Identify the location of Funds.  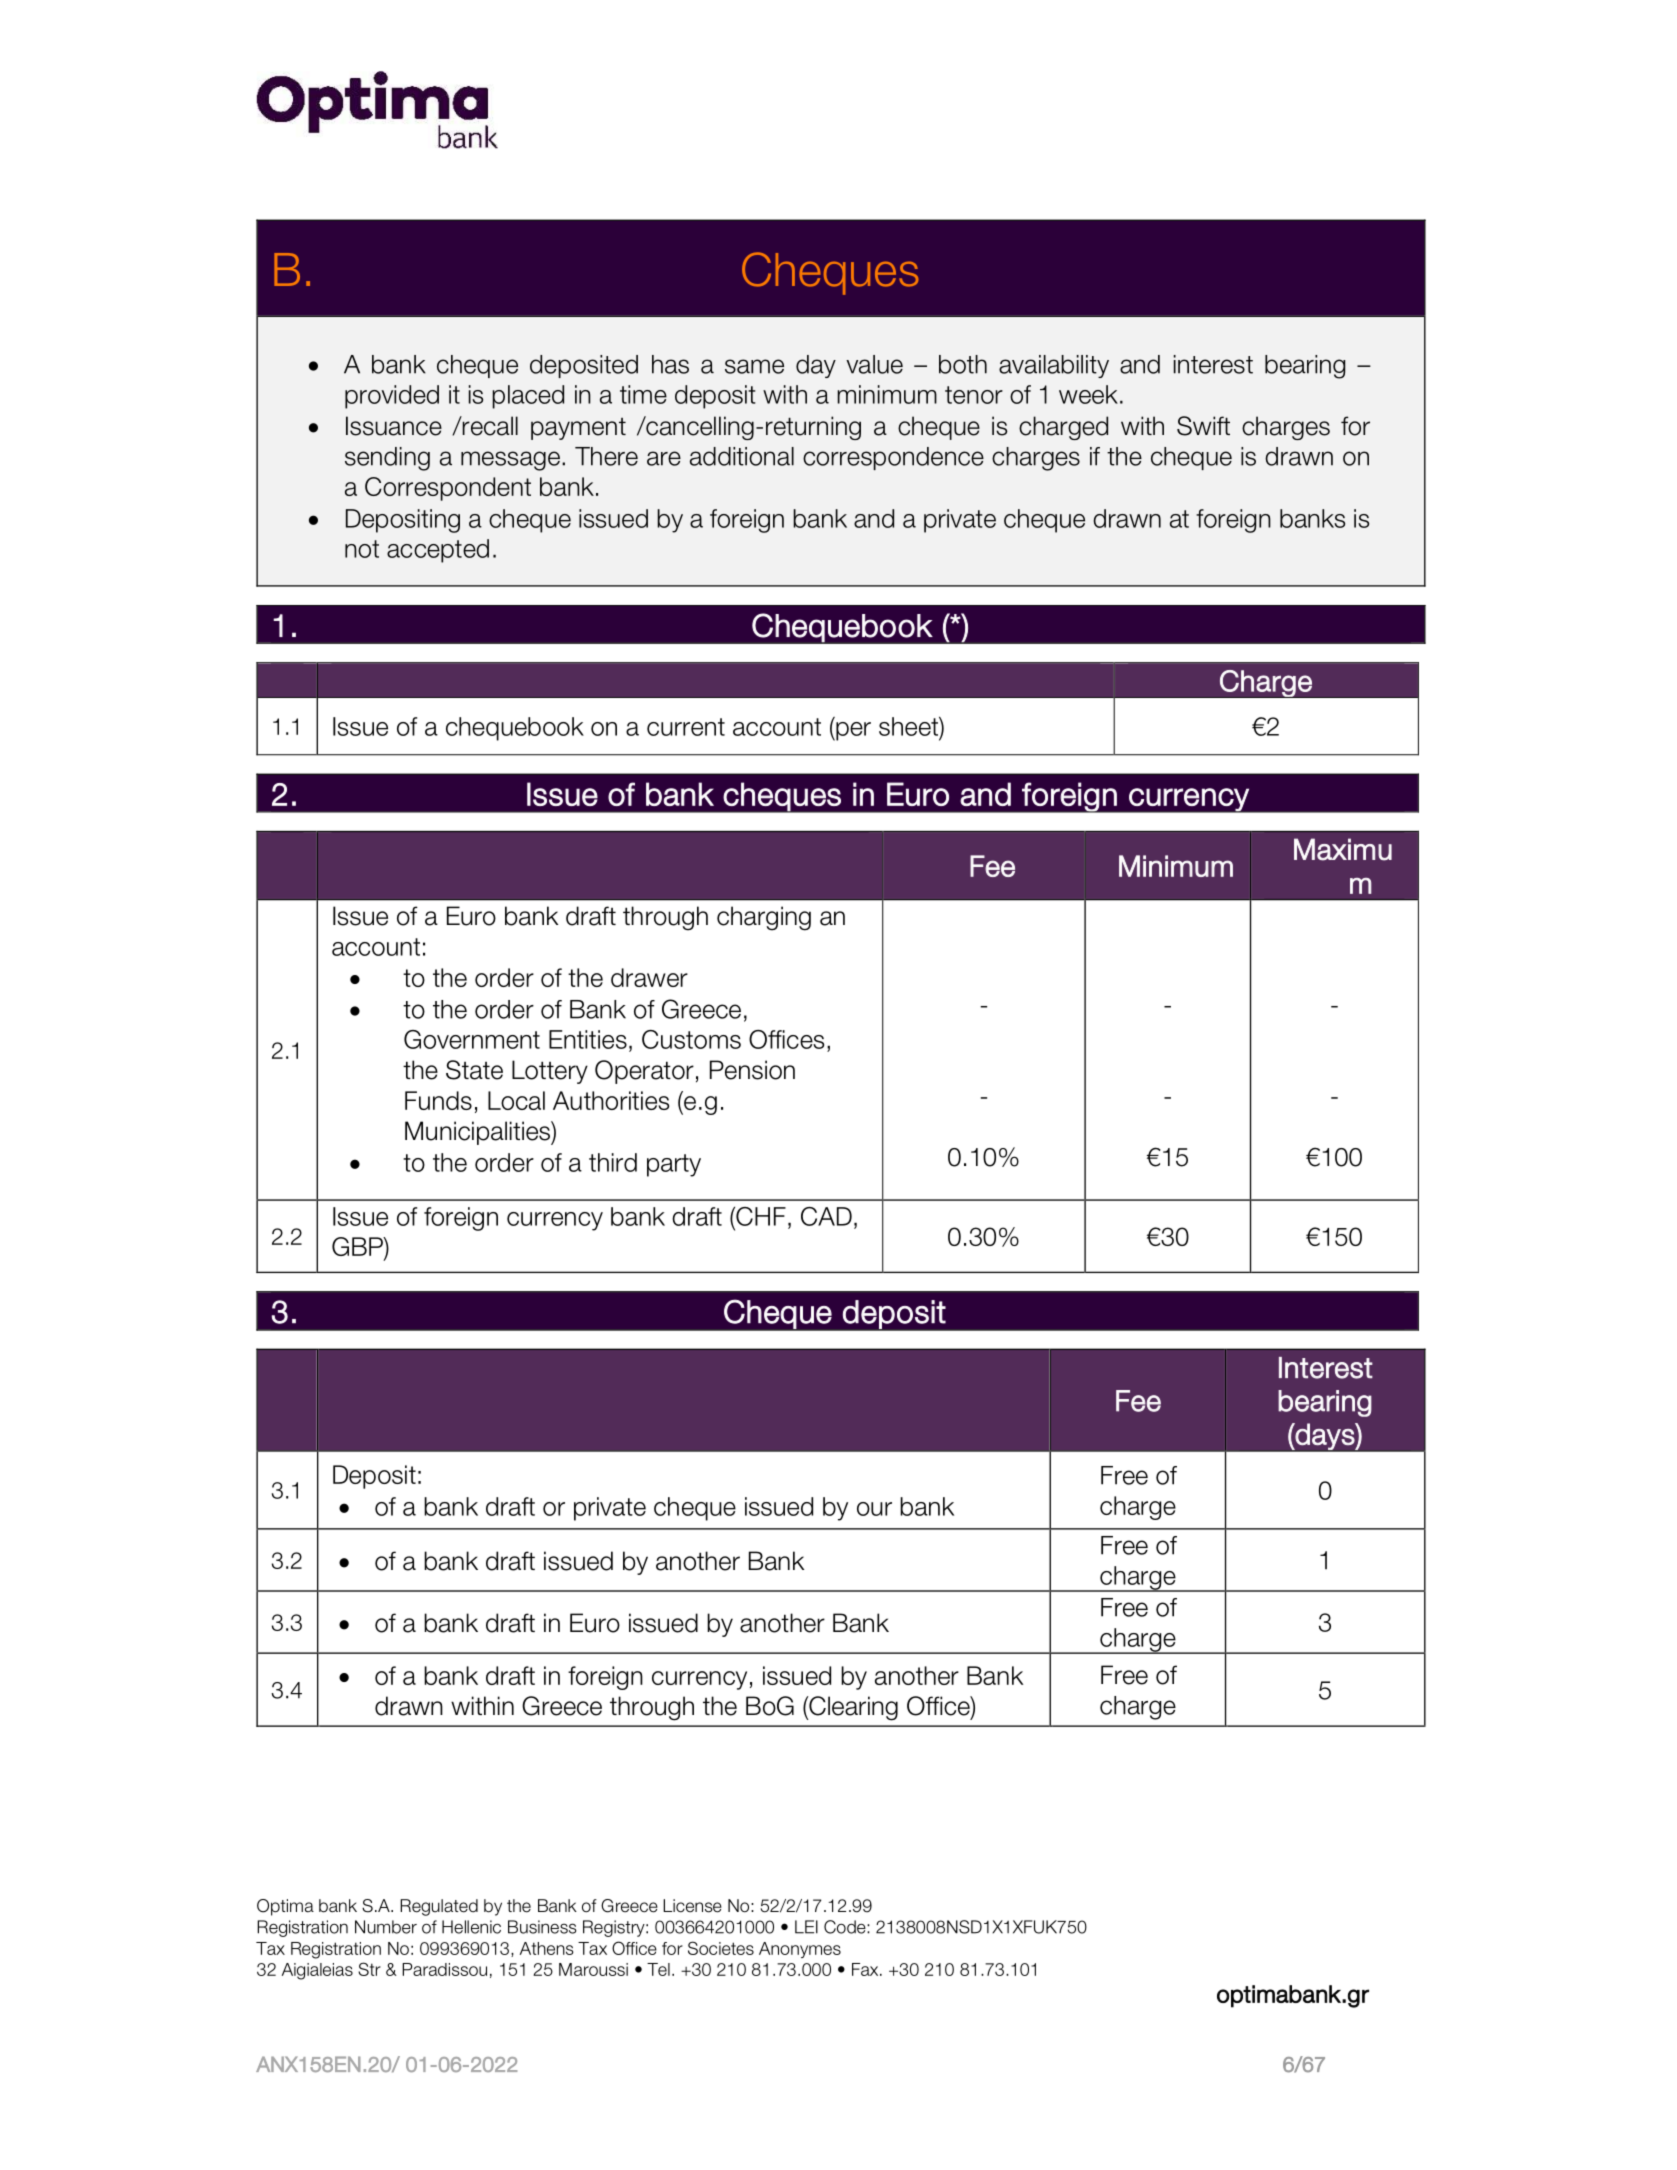
(438, 1100).
